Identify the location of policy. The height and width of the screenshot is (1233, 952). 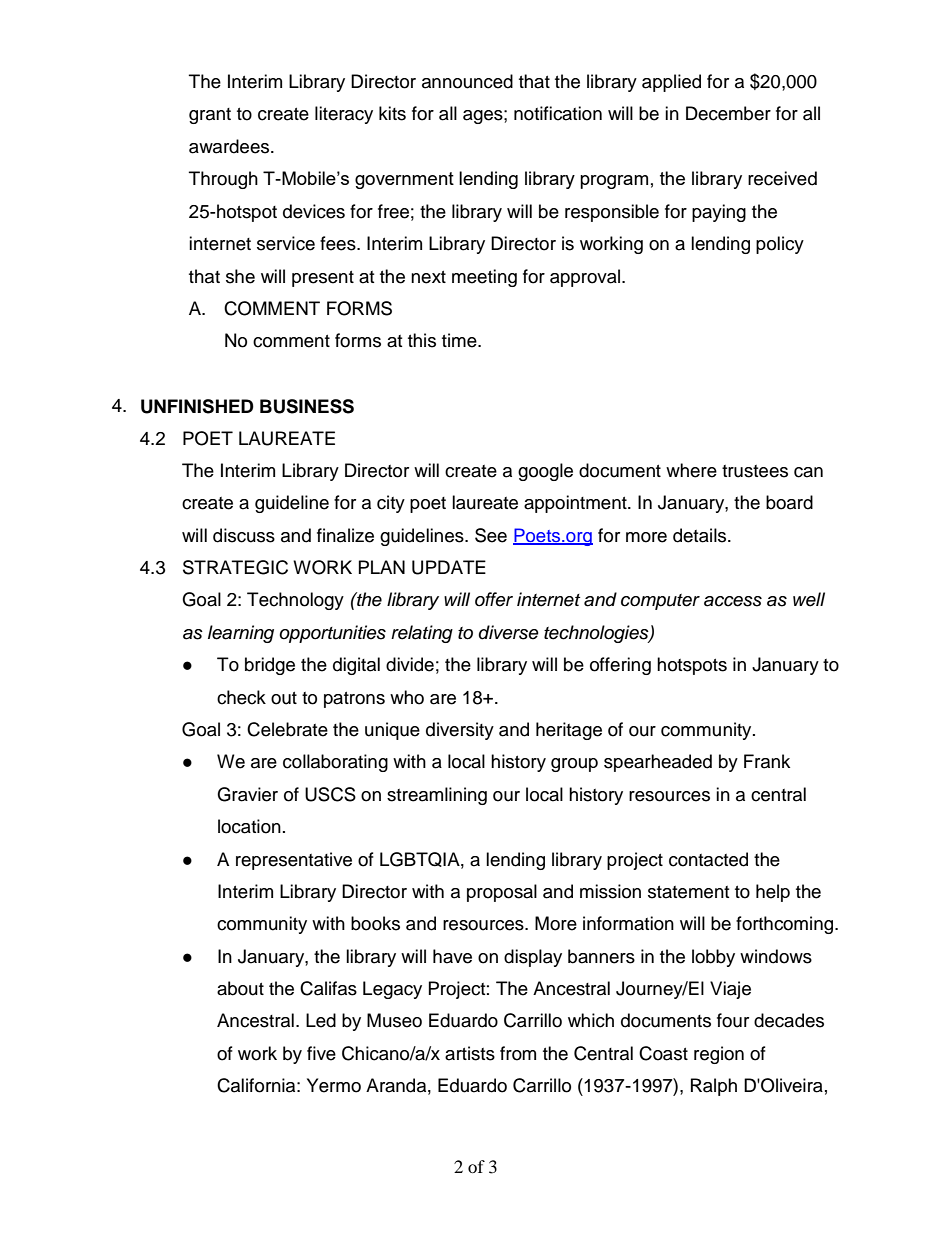
(780, 245).
